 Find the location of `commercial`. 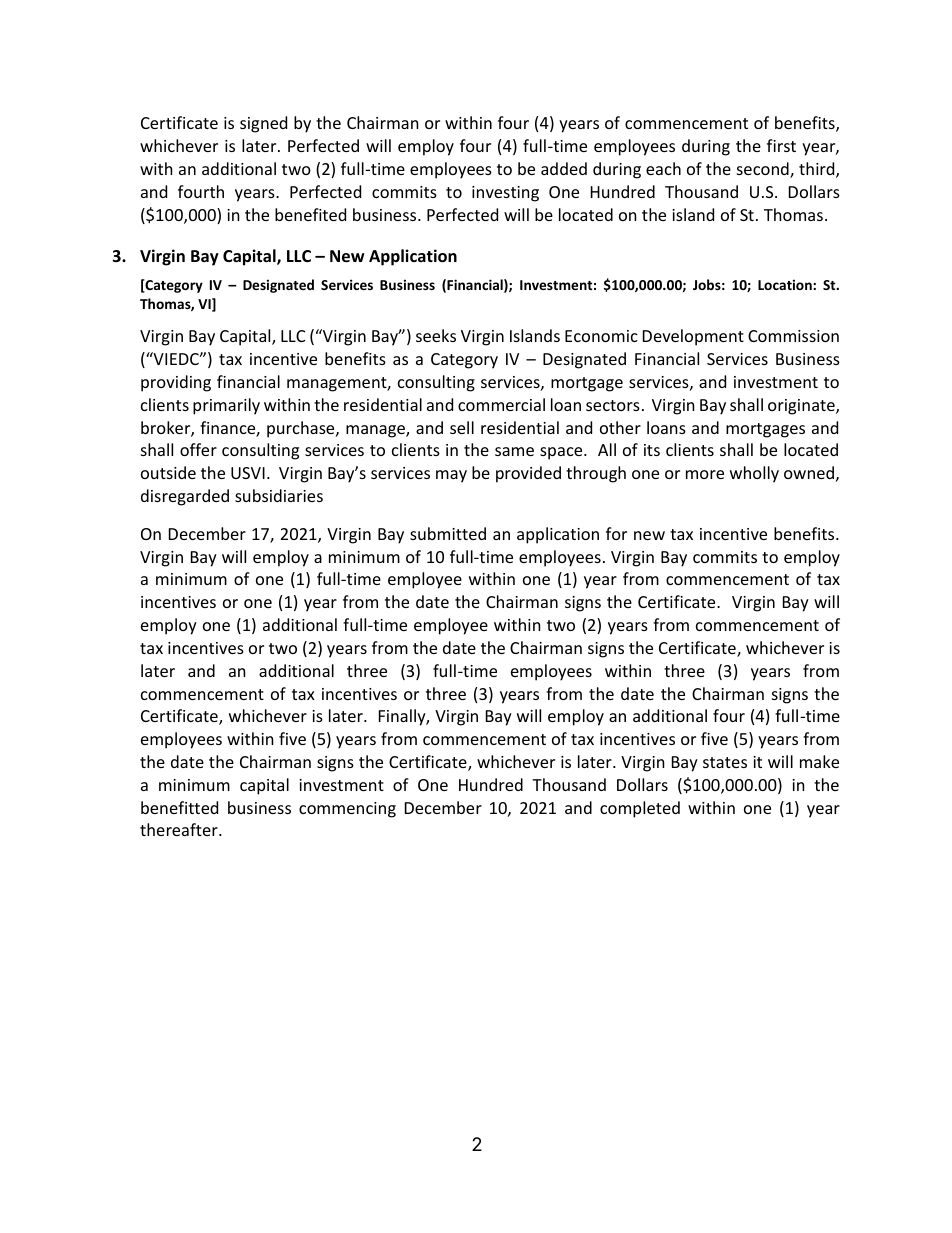

commercial is located at coordinates (501, 404).
